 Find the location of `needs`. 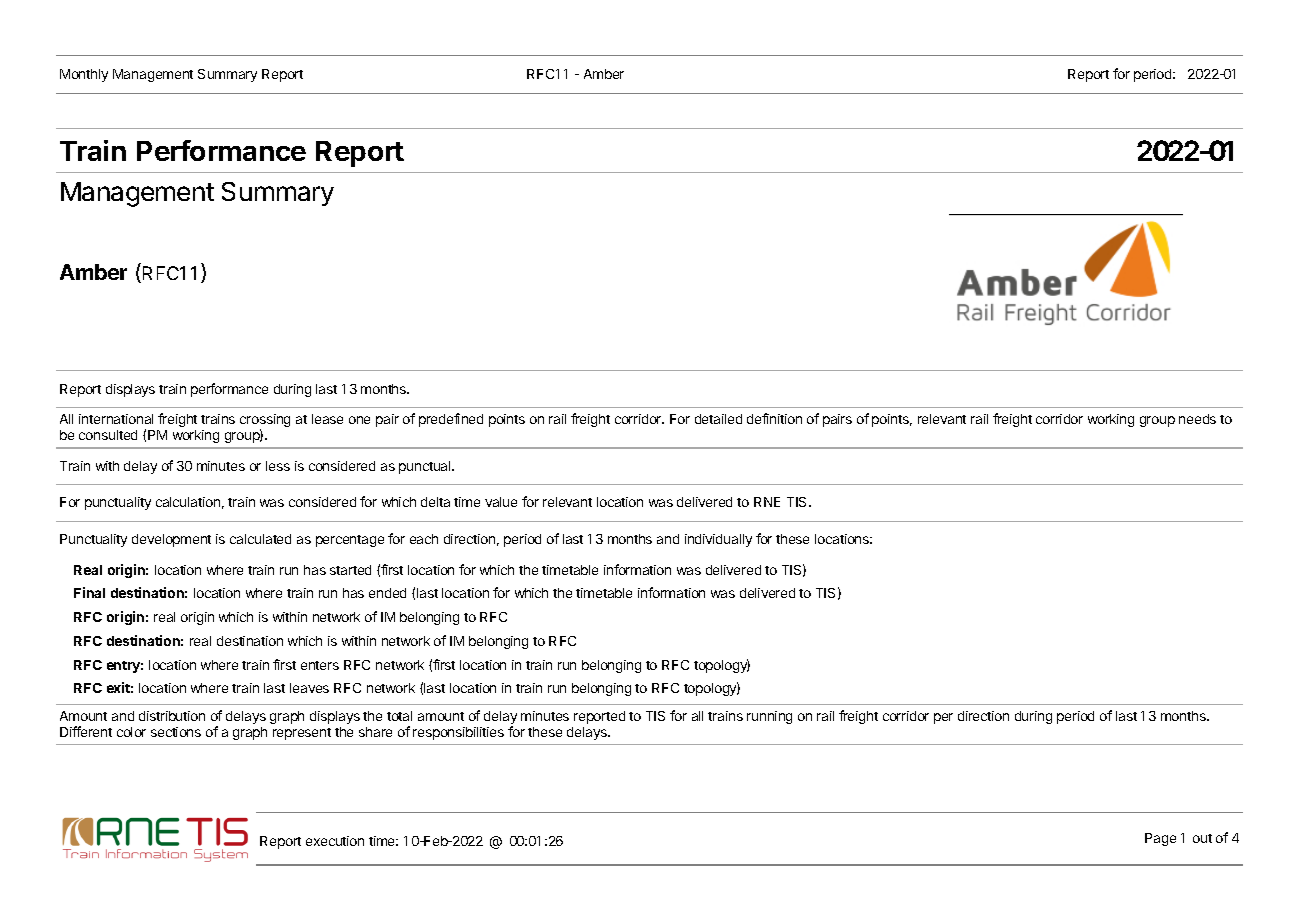

needs is located at coordinates (1197, 419).
